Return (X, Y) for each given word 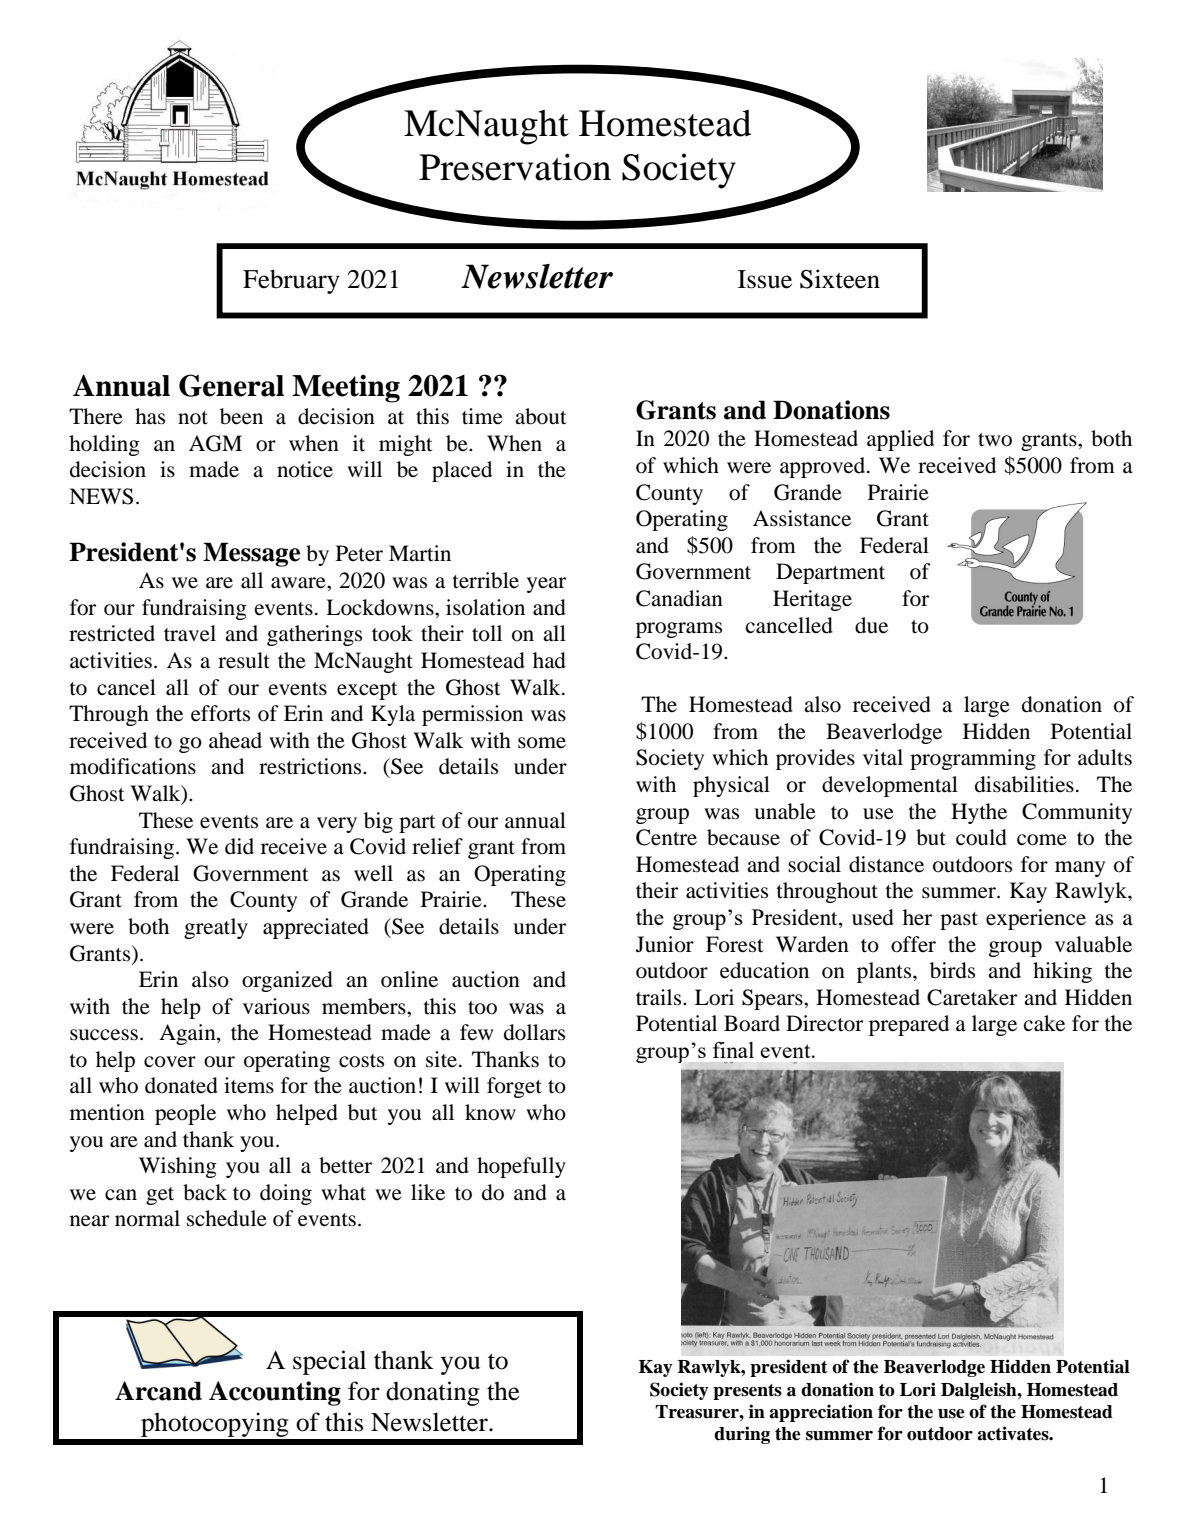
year (546, 585)
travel (190, 633)
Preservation (515, 167)
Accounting (275, 1393)
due (871, 625)
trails (660, 997)
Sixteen (840, 279)
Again (188, 1034)
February (291, 281)
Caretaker (972, 997)
